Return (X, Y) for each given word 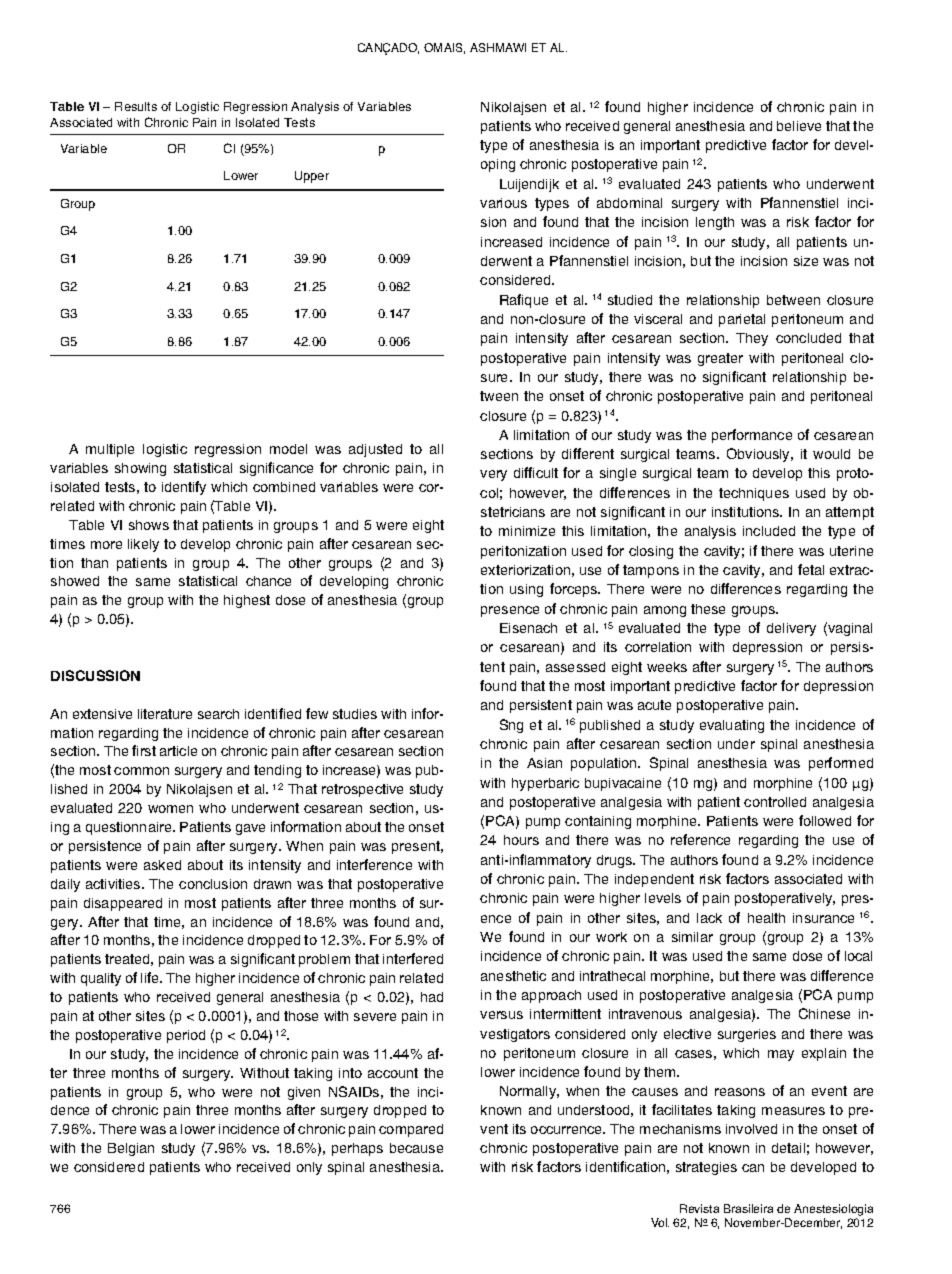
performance (752, 436)
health (766, 918)
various (503, 203)
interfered (413, 958)
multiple (110, 450)
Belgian (131, 1149)
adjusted (375, 450)
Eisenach (528, 628)
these (708, 609)
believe (799, 126)
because (416, 1148)
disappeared (123, 904)
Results (136, 106)
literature (165, 714)
